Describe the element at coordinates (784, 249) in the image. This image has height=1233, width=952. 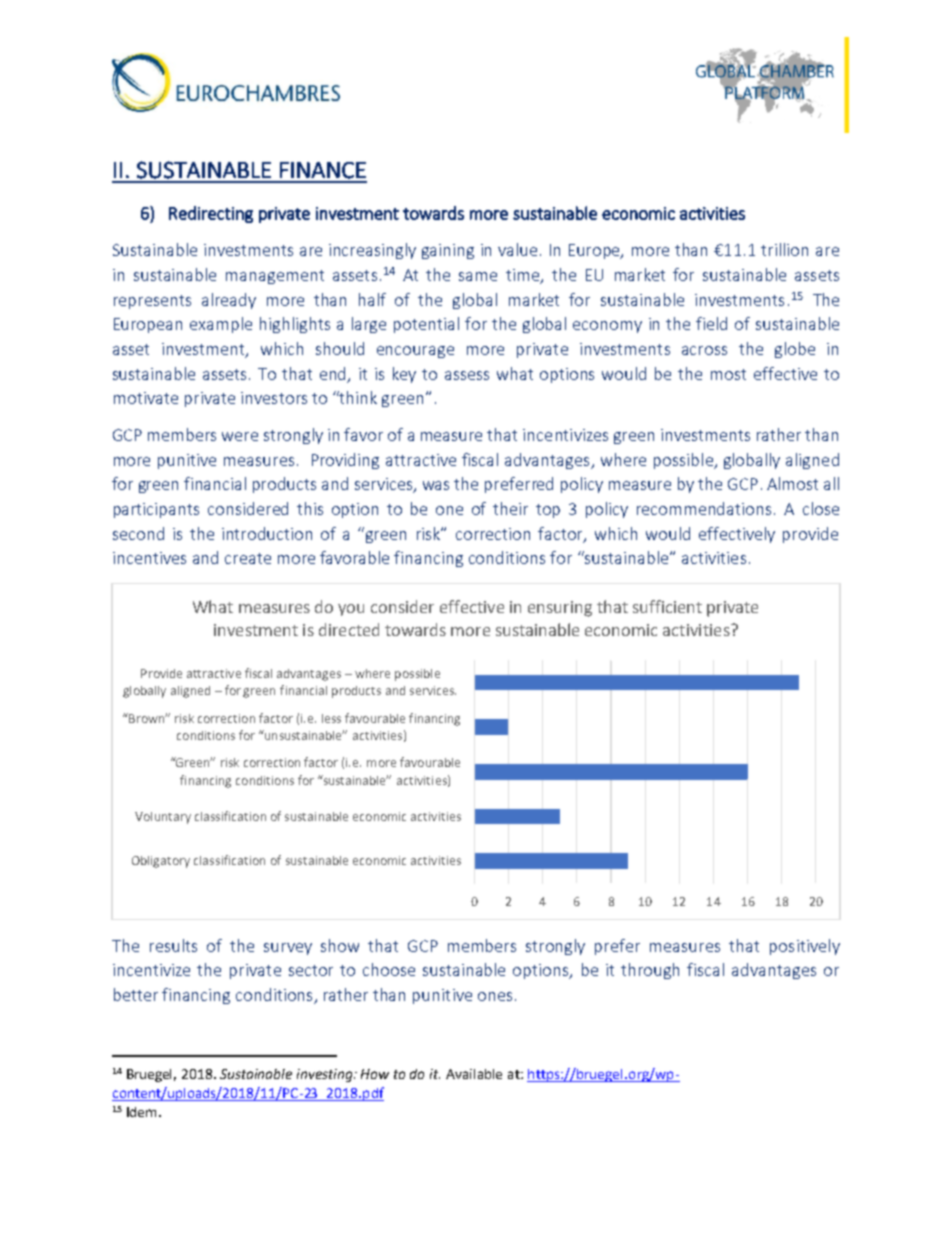
I see `trillion` at that location.
